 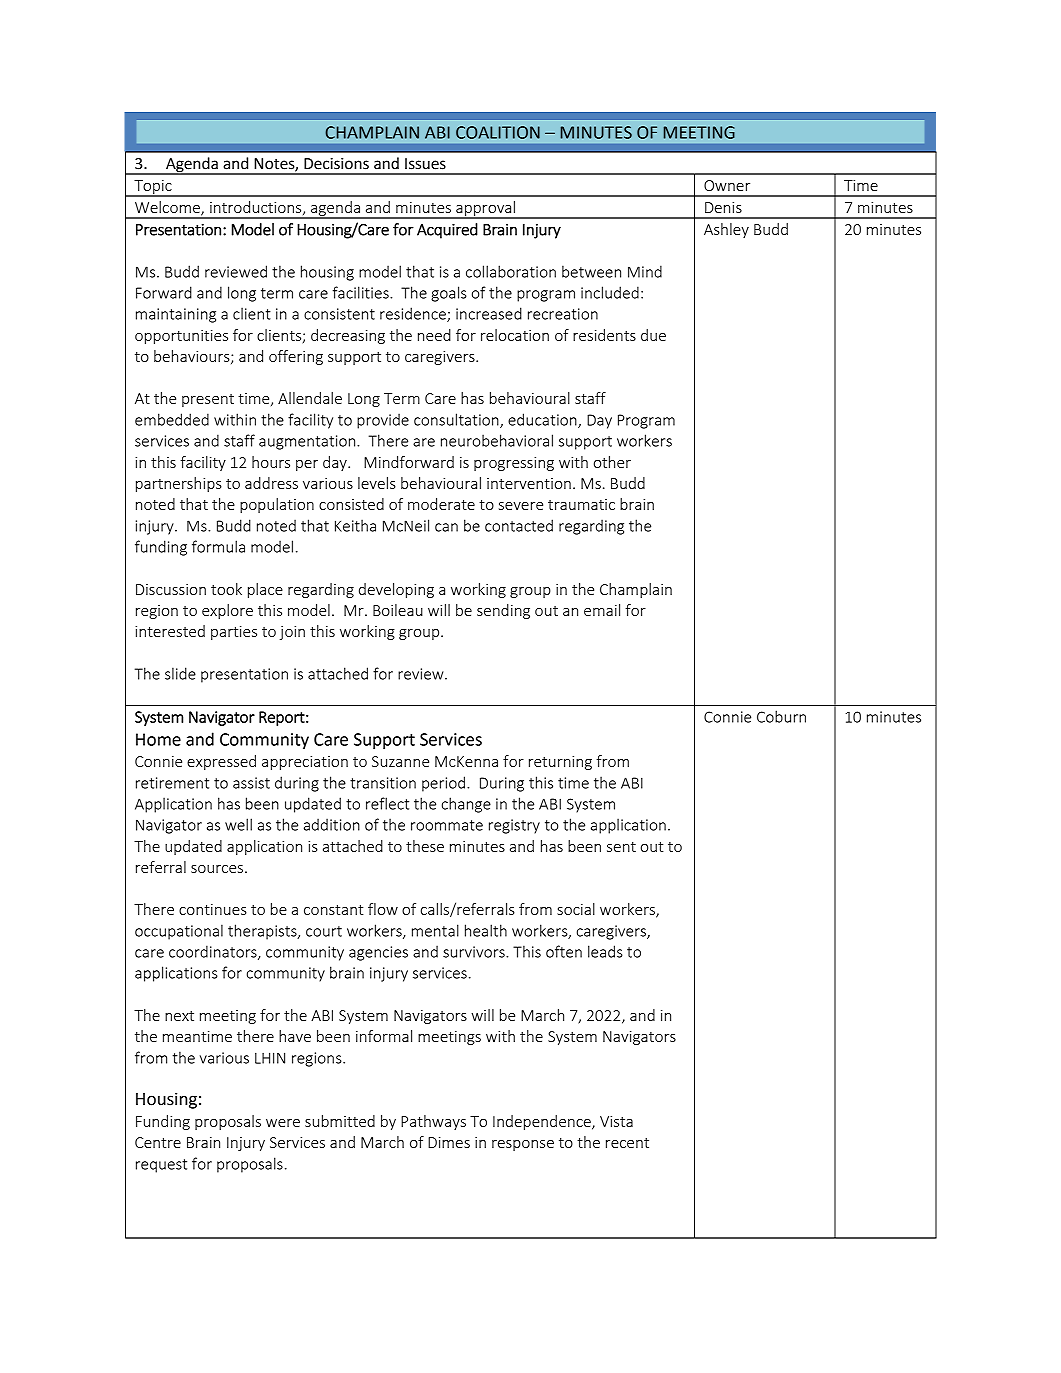 What do you see at coordinates (503, 611) in the screenshot?
I see `sending` at bounding box center [503, 611].
